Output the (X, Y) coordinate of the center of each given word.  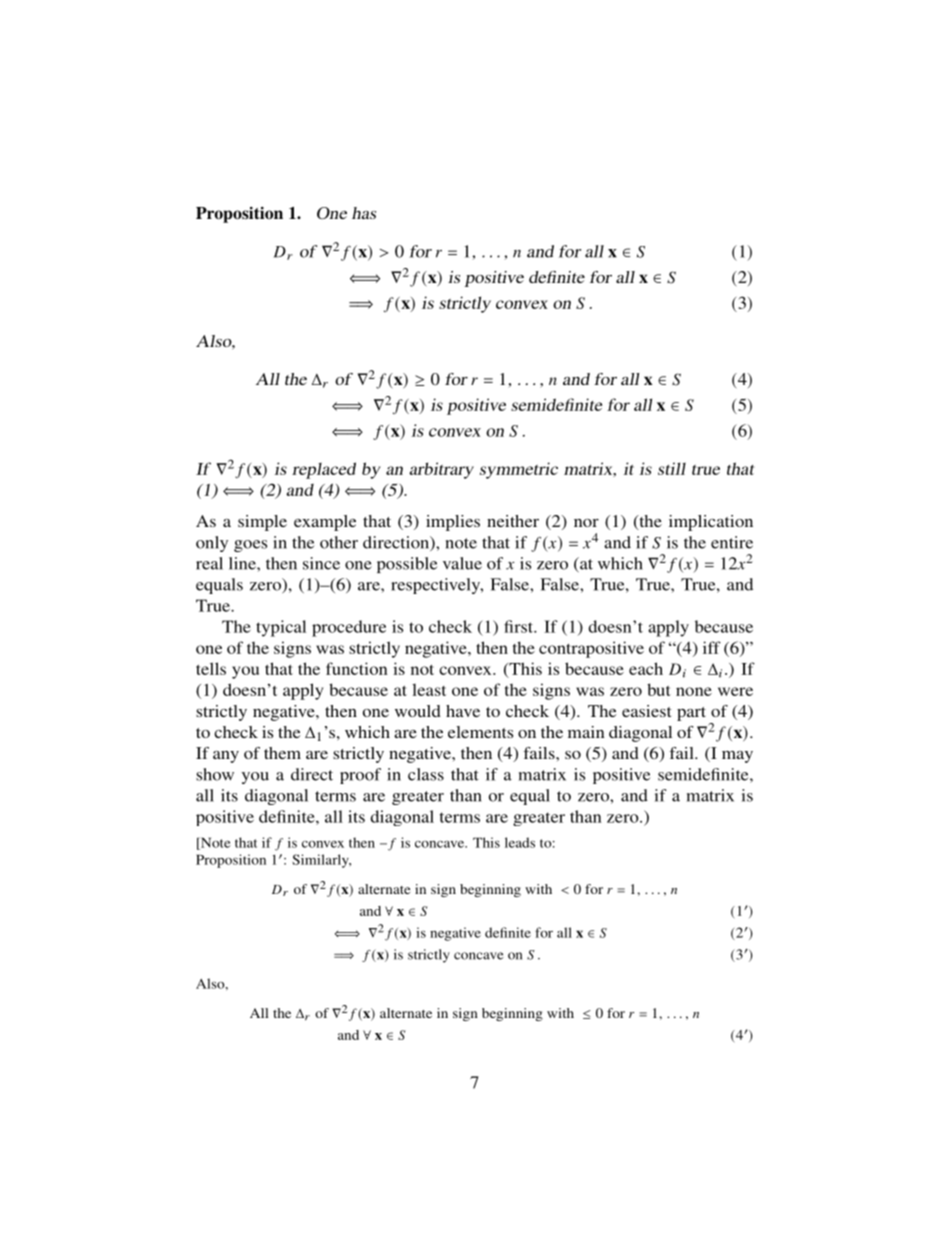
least (429, 690)
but (659, 689)
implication (711, 523)
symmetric (519, 470)
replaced (324, 470)
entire (732, 542)
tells (211, 668)
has (364, 213)
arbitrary (441, 470)
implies (453, 523)
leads (520, 842)
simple (262, 523)
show (215, 774)
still (672, 468)
